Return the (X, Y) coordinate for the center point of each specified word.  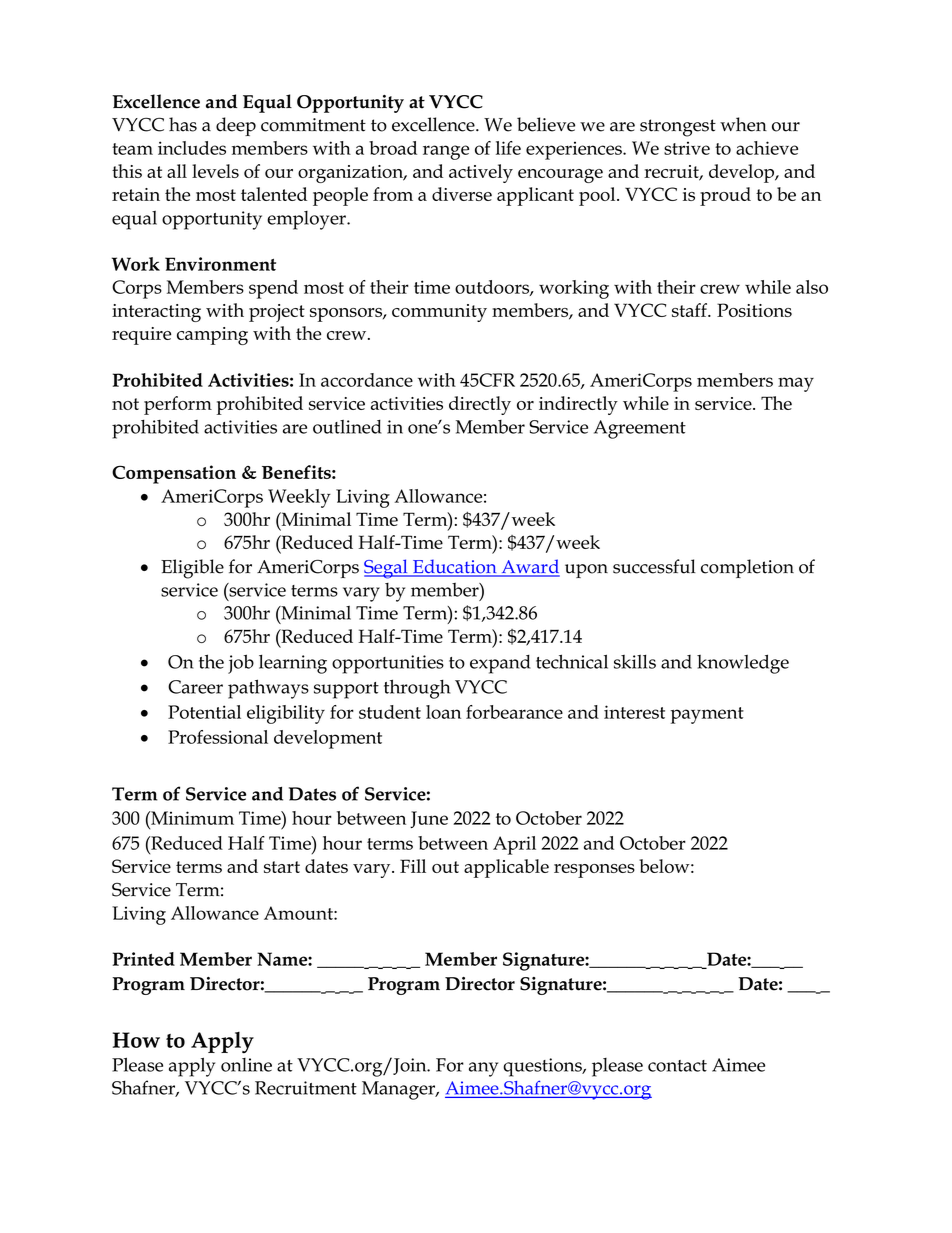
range (446, 152)
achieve (767, 148)
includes (192, 148)
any (483, 1069)
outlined (347, 427)
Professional (218, 737)
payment (707, 715)
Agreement (640, 429)
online (246, 1065)
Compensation (174, 474)
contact (677, 1066)
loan (443, 712)
